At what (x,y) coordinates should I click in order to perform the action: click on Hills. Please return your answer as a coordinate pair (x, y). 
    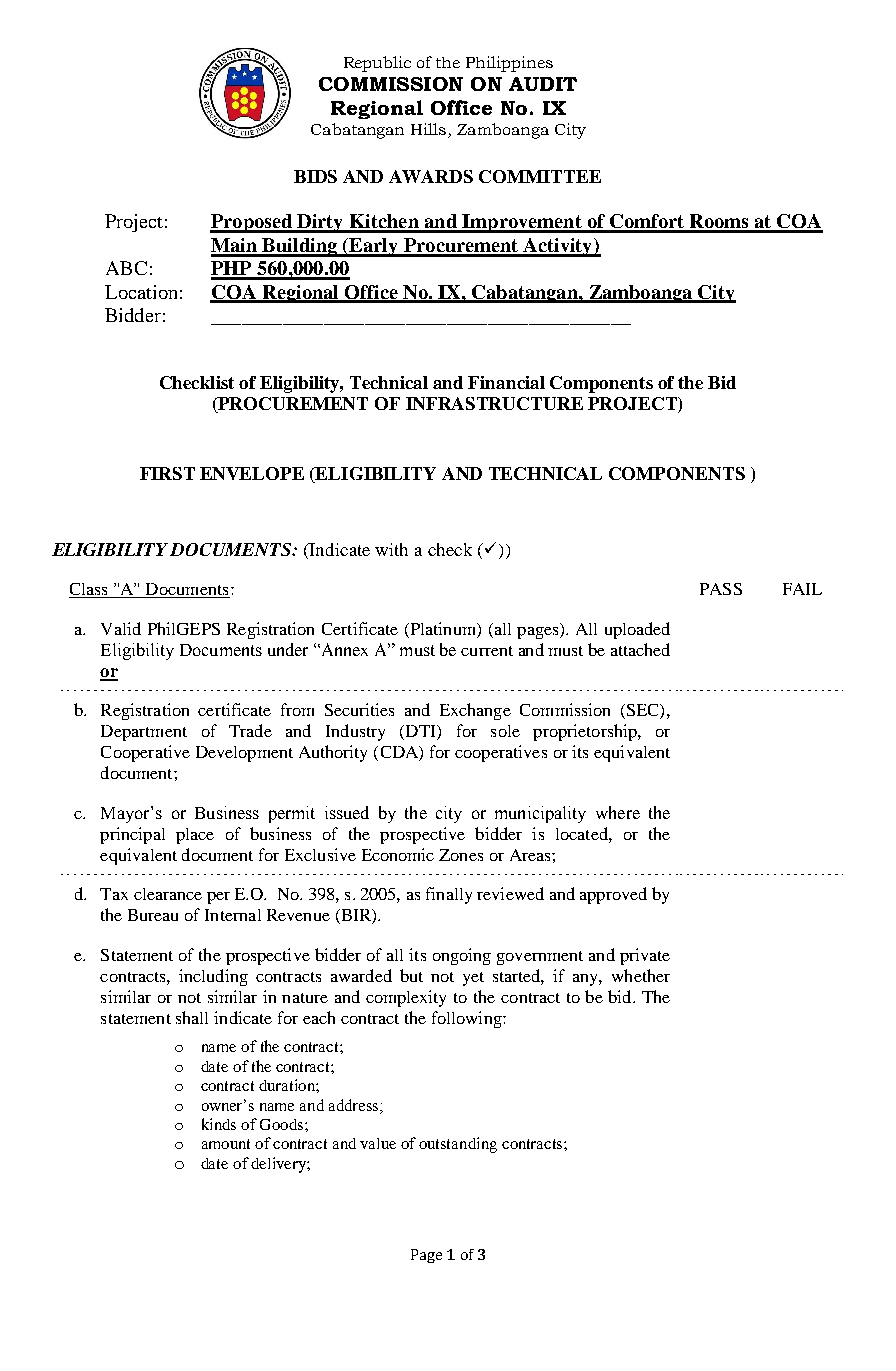
    Looking at the image, I should click on (428, 129).
